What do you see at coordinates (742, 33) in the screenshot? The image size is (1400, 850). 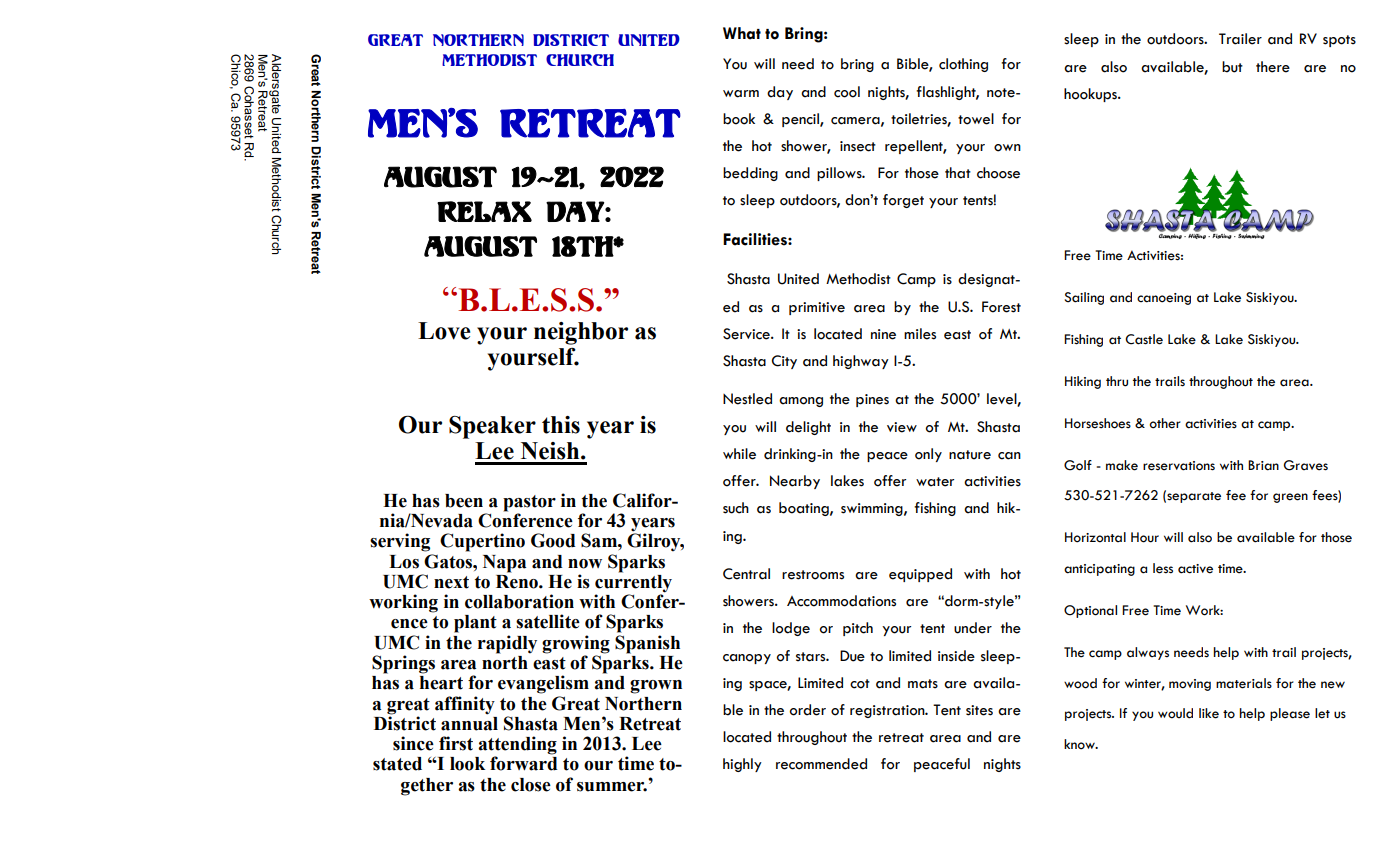 I see `What` at bounding box center [742, 33].
